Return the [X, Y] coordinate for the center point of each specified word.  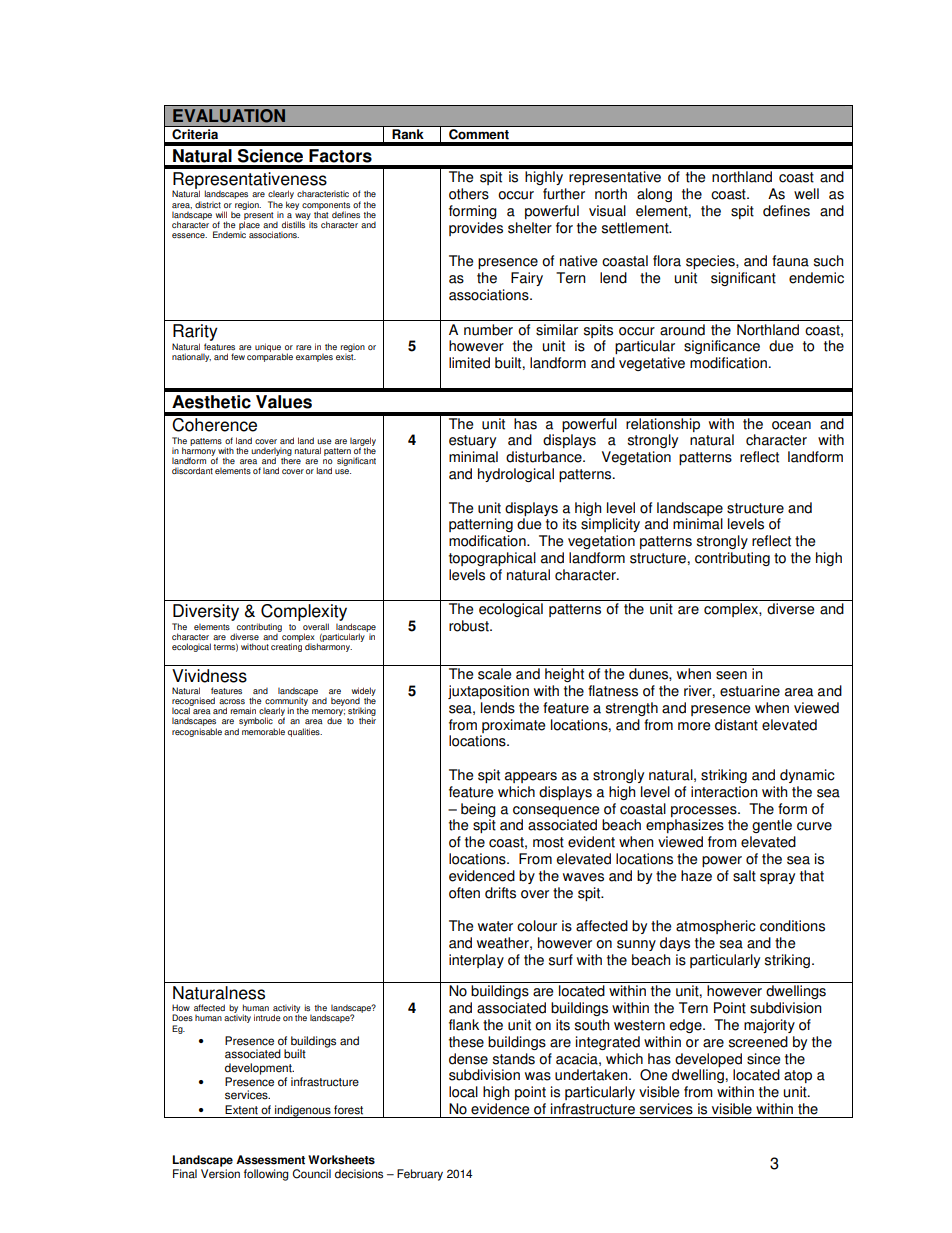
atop [798, 1076]
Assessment [270, 1160]
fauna [790, 261]
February [420, 1175]
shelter [530, 228]
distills [295, 223]
